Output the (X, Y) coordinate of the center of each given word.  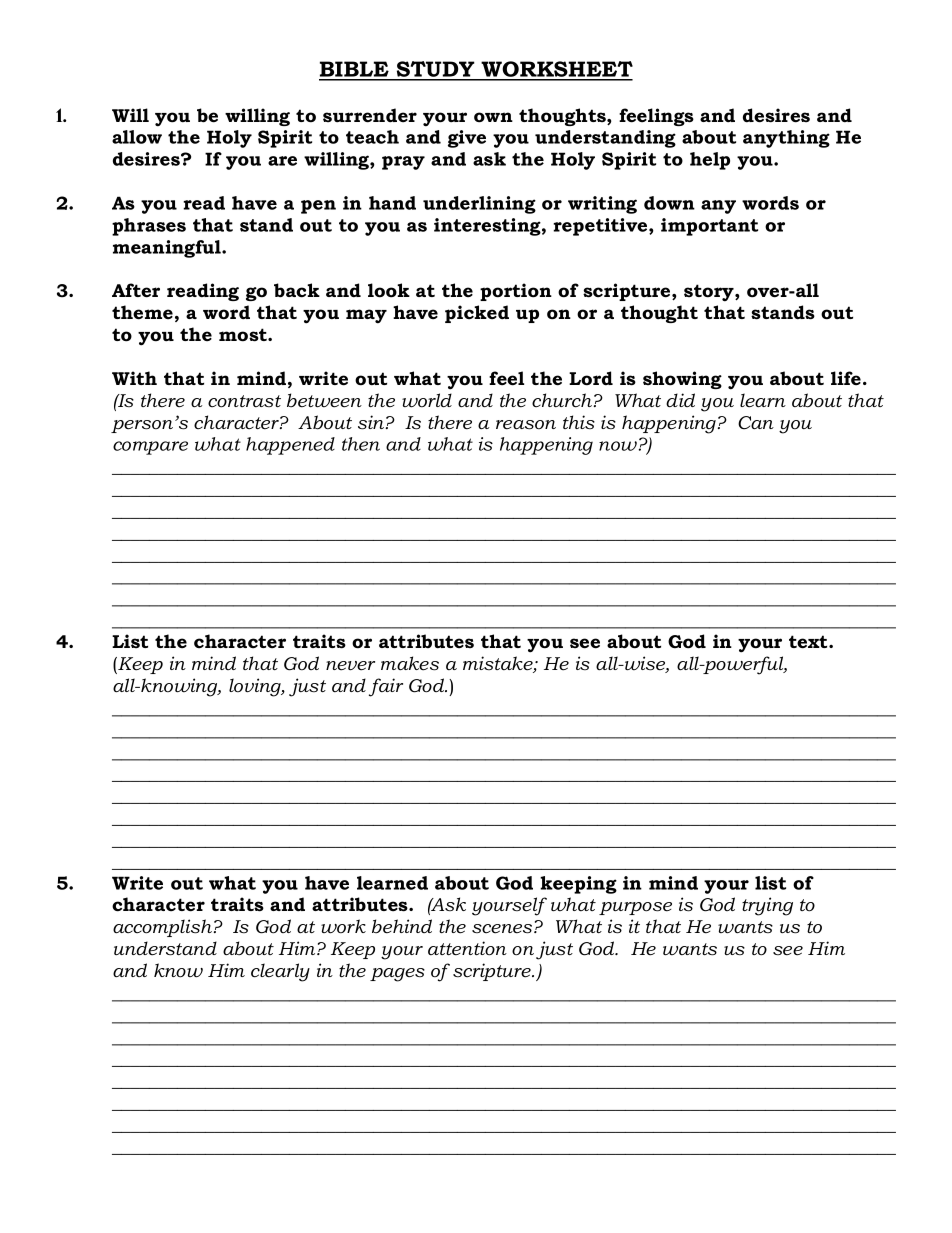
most (244, 335)
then (361, 444)
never (350, 666)
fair (386, 687)
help (710, 161)
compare (150, 448)
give (467, 139)
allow (137, 137)
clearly (280, 972)
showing (682, 380)
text (809, 642)
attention (467, 948)
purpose (635, 908)
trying (767, 906)
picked (477, 314)
